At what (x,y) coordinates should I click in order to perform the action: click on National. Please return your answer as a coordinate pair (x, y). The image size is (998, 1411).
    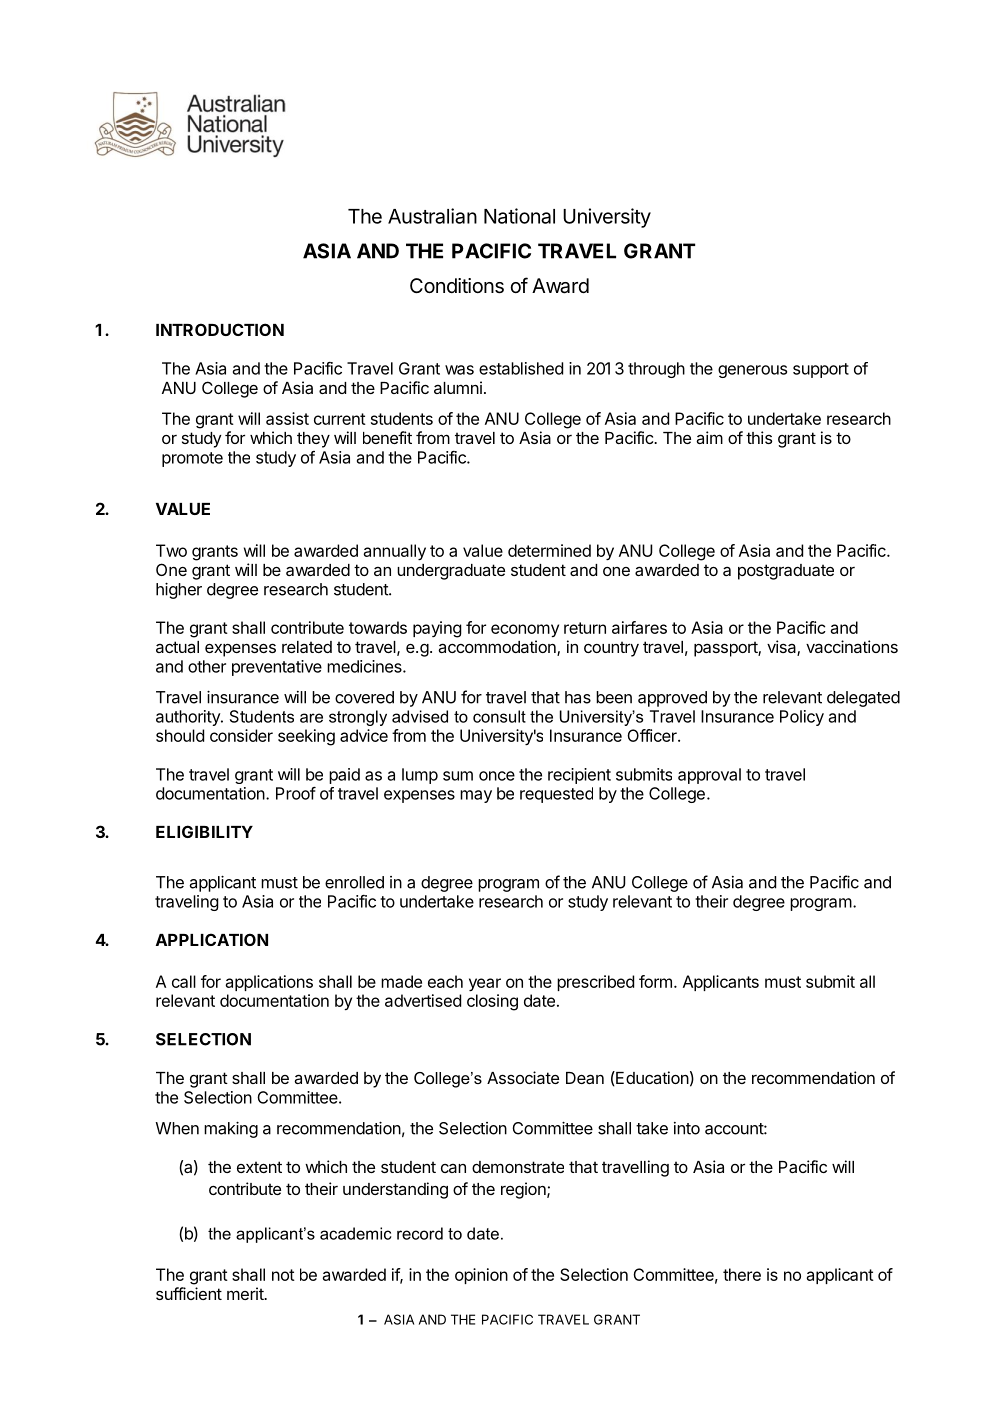
    Looking at the image, I should click on (519, 216).
